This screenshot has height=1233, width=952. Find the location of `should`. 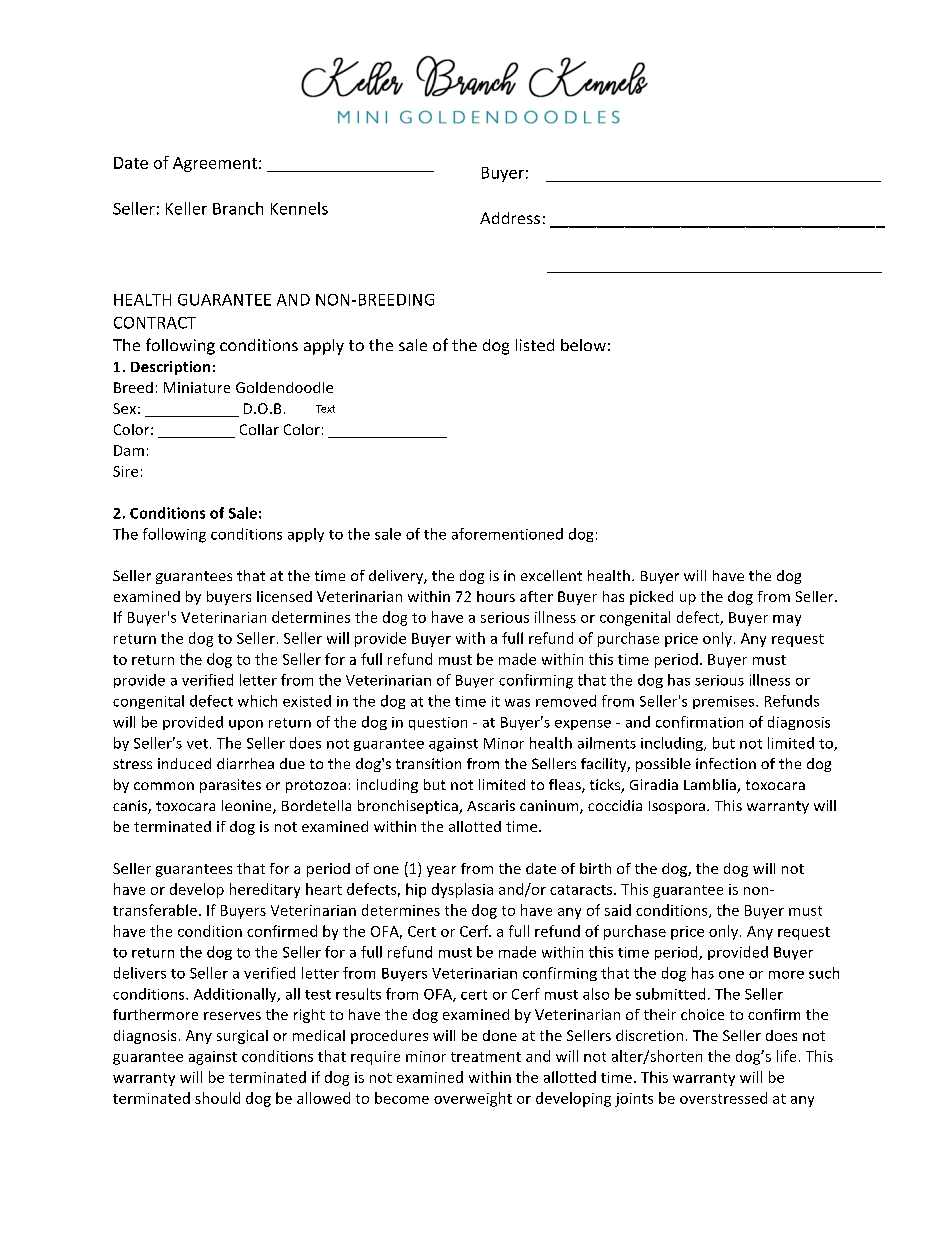

should is located at coordinates (217, 1098).
